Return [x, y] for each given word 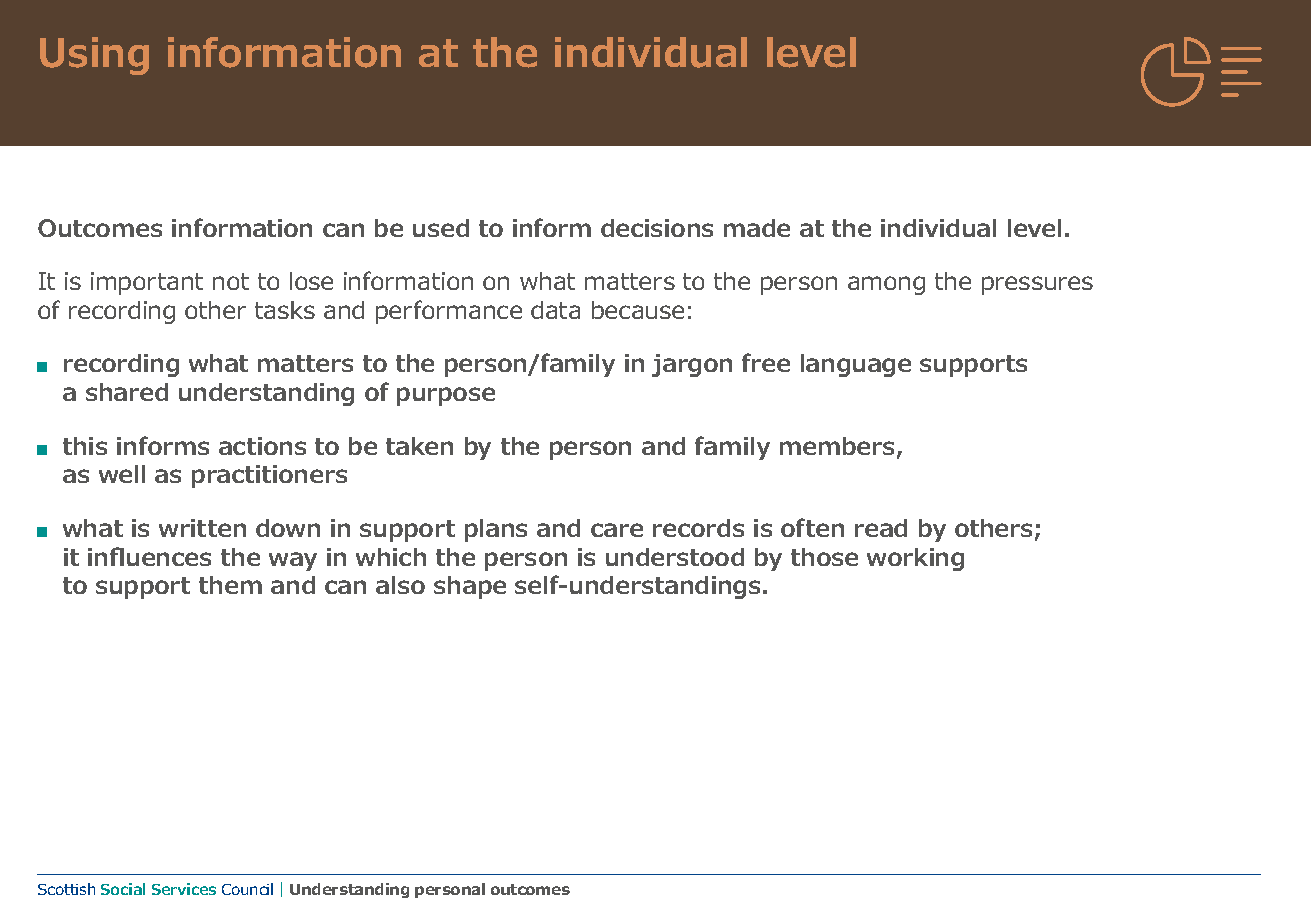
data [555, 310]
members [837, 446]
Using [94, 56]
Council [247, 889]
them [230, 585]
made [757, 228]
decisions [657, 228]
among [886, 285]
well [122, 474]
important [147, 283]
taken [419, 446]
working [915, 559]
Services [184, 889]
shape [470, 587]
